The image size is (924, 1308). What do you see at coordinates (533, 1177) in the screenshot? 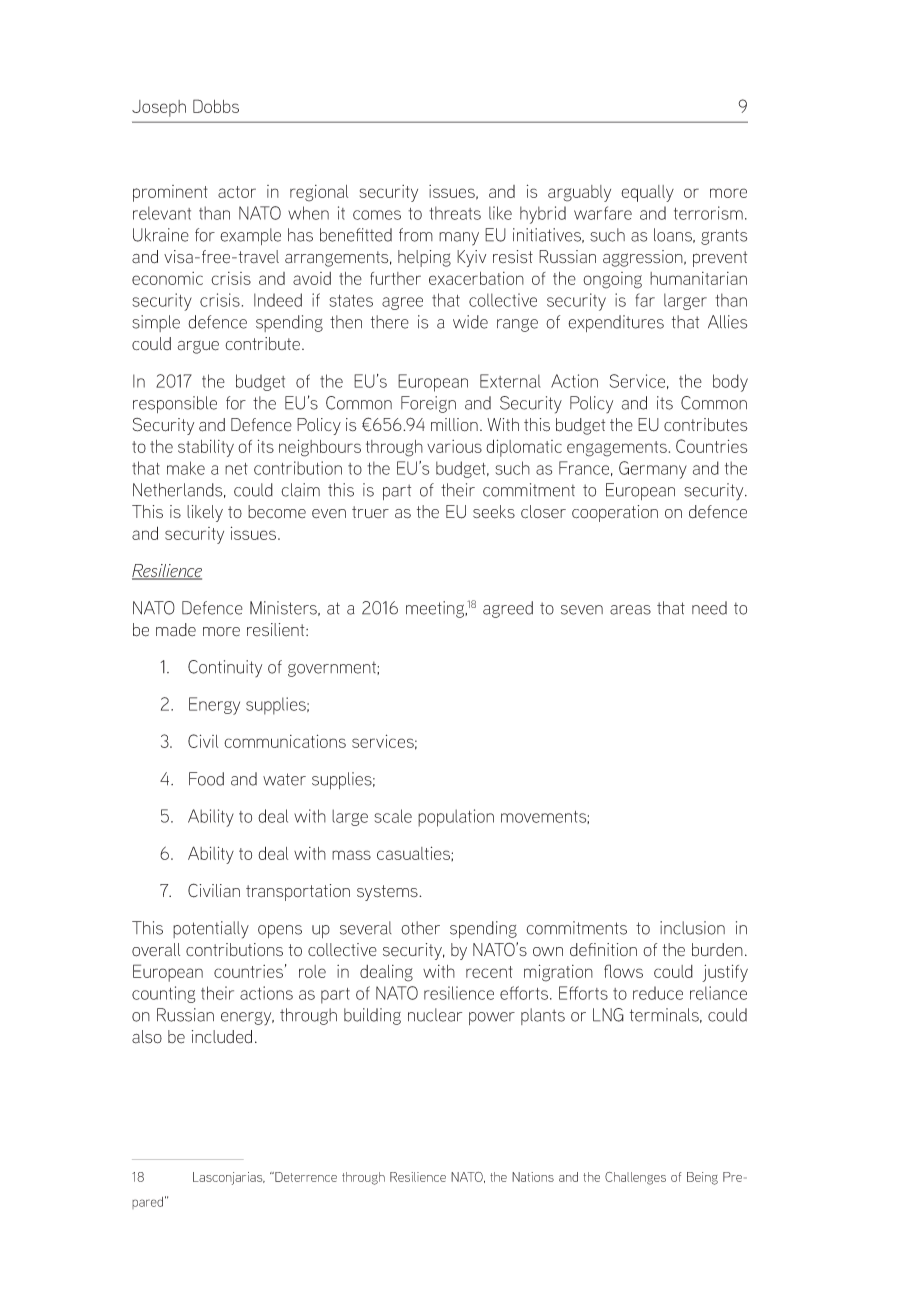
I see `Nations` at bounding box center [533, 1177].
